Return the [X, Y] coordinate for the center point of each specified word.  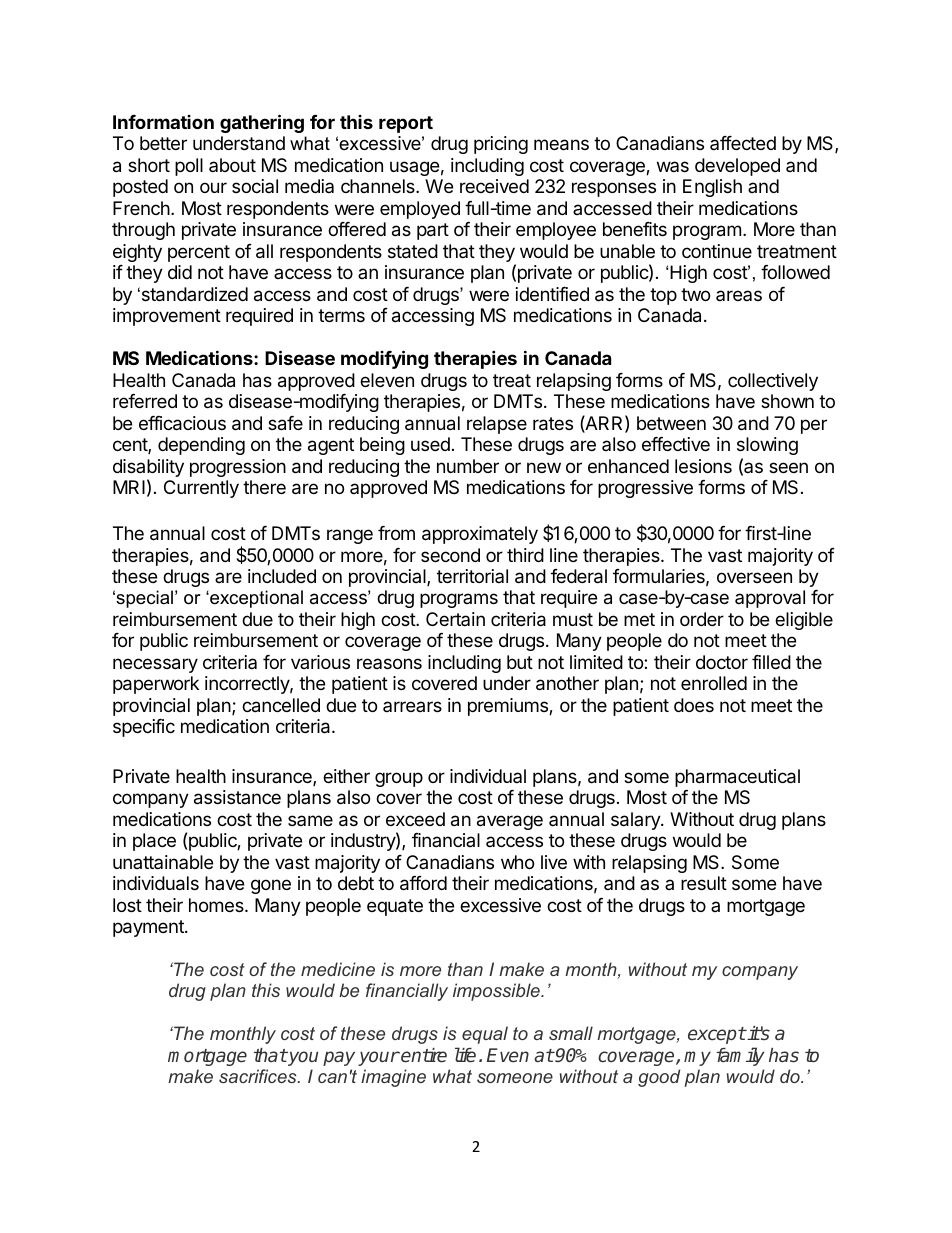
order [702, 619]
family [741, 1056]
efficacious [182, 423]
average [510, 822]
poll [189, 167]
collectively [773, 382]
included [282, 576]
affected [743, 143]
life [465, 1055]
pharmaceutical [737, 778]
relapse [497, 425]
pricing [501, 145]
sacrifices [259, 1076]
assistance [237, 797]
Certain [455, 619]
